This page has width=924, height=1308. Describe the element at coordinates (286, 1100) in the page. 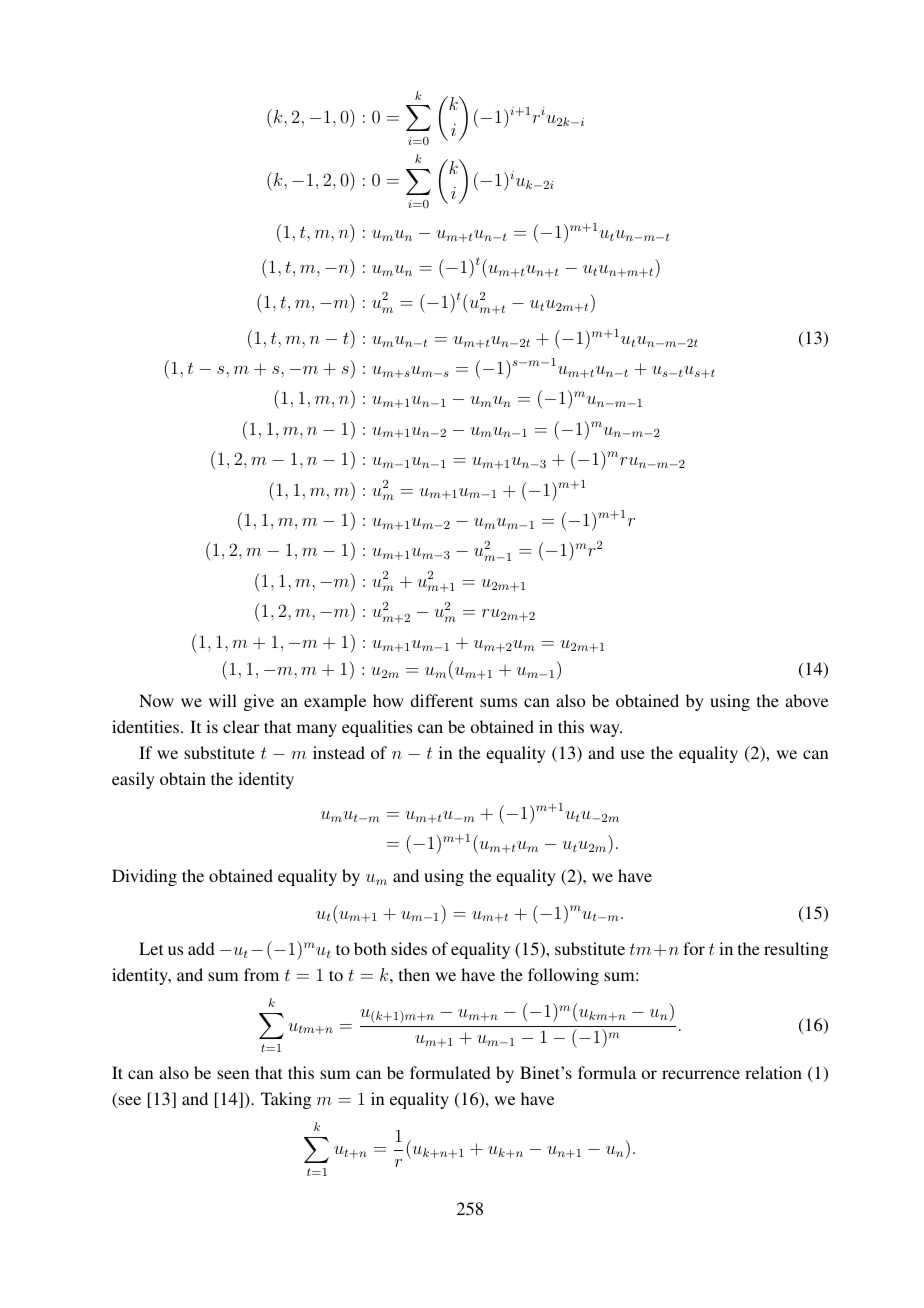

I see `Taking` at that location.
